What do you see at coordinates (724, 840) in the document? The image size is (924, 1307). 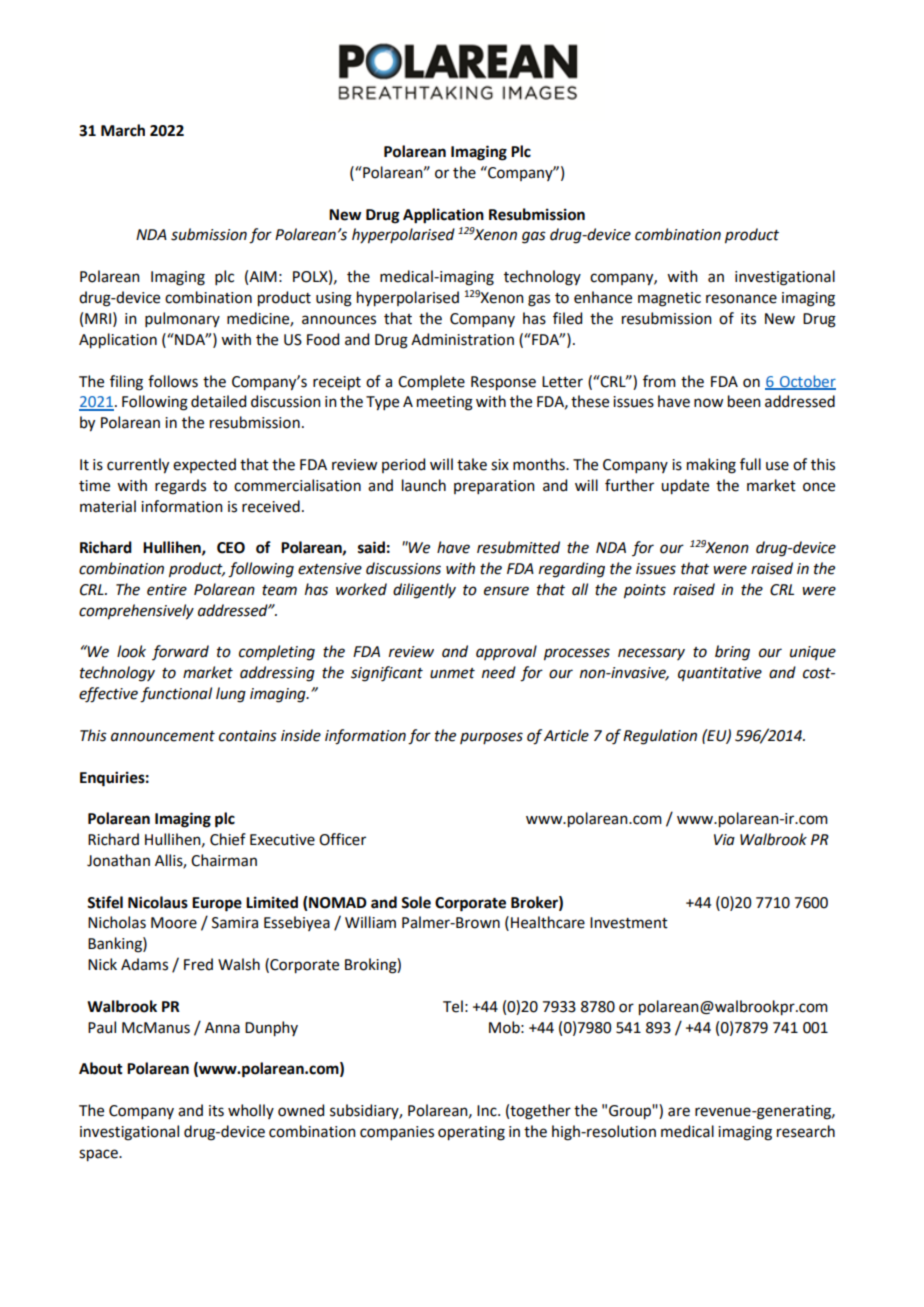 I see `Via` at bounding box center [724, 840].
